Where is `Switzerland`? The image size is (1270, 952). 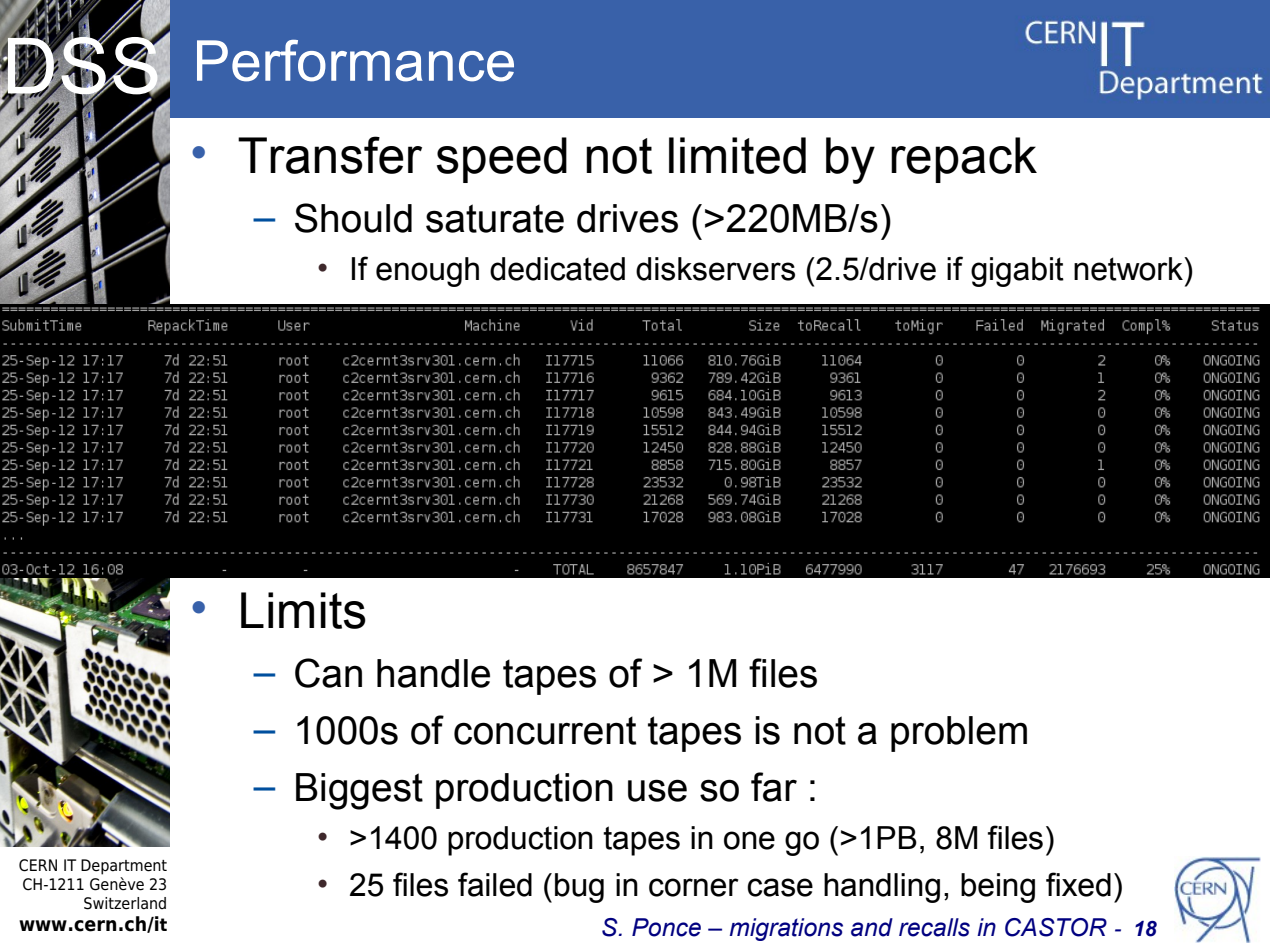
Switzerland is located at coordinates (125, 903).
